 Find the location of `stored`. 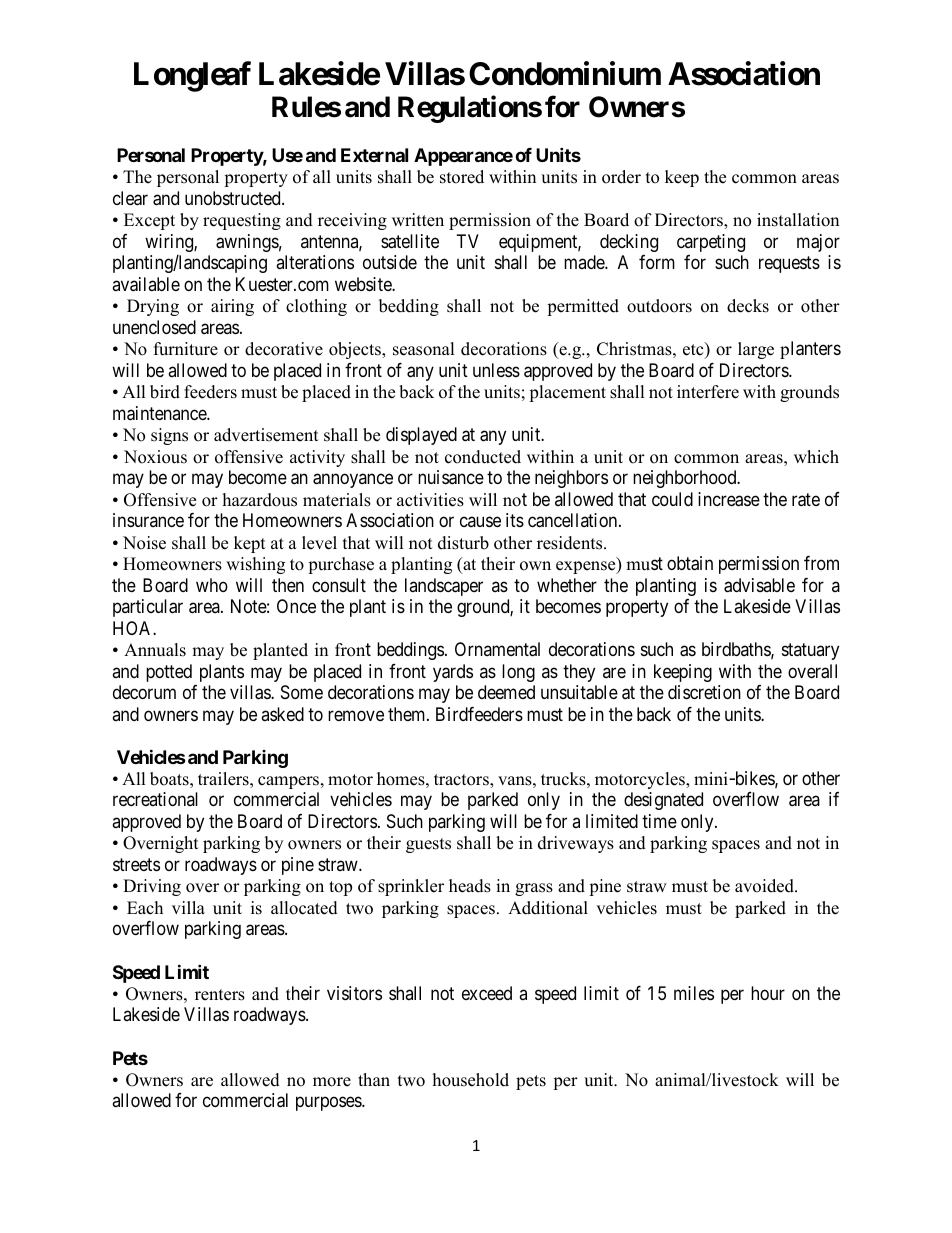

stored is located at coordinates (462, 177).
